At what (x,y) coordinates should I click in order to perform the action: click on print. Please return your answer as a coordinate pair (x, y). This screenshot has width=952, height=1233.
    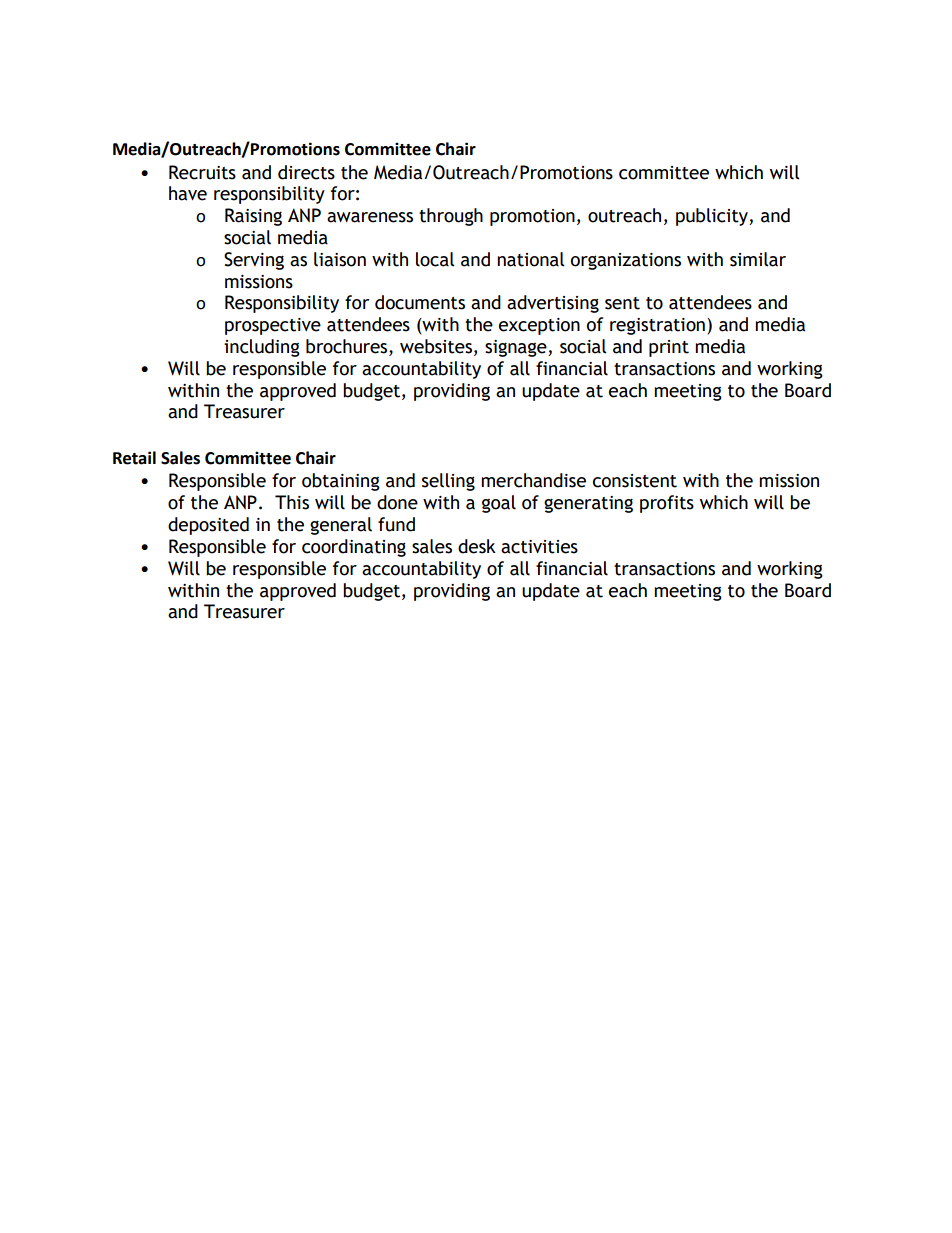
    Looking at the image, I should click on (669, 348).
